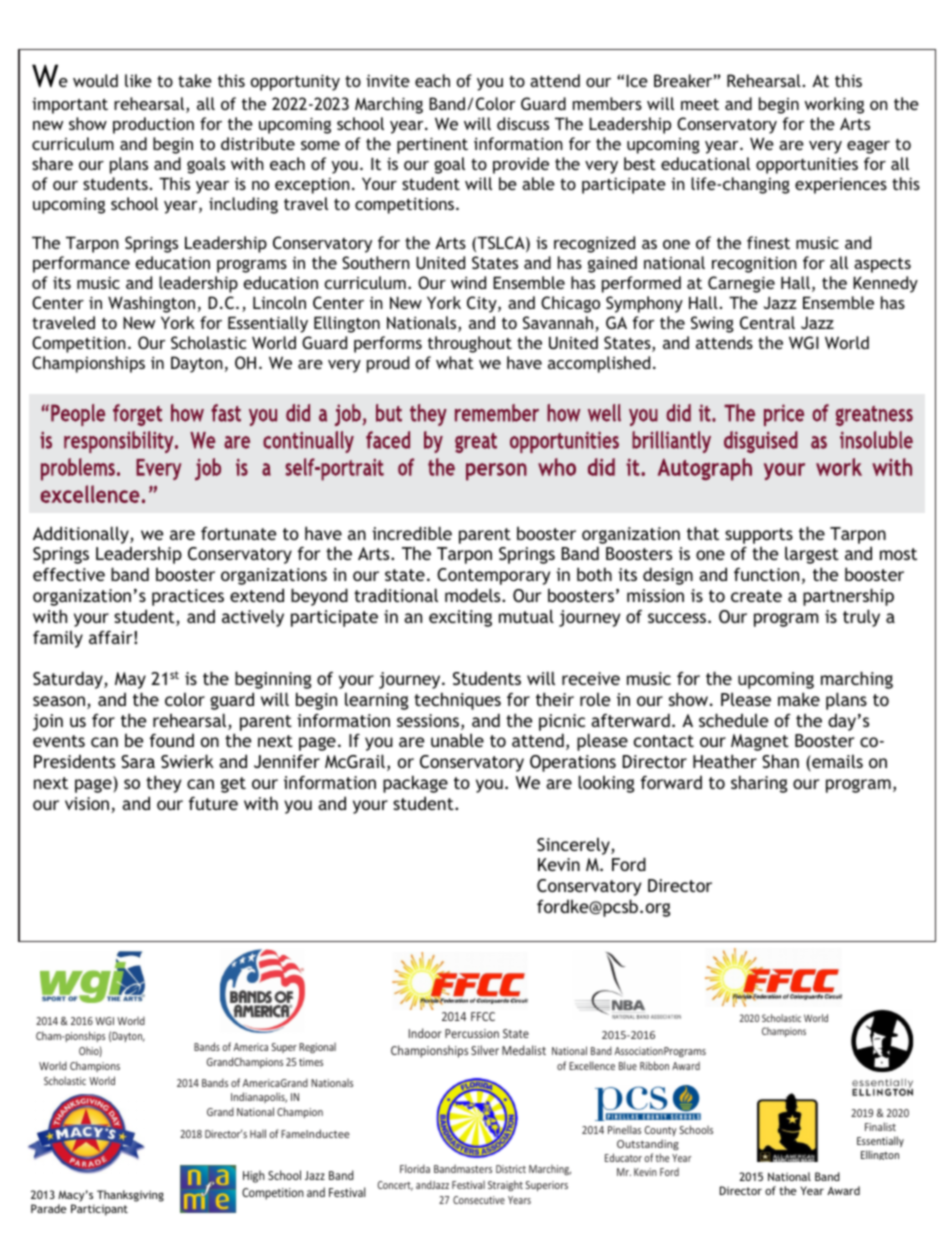 This page has width=952, height=1233. I want to click on Thanksgiving, so click(130, 1196).
